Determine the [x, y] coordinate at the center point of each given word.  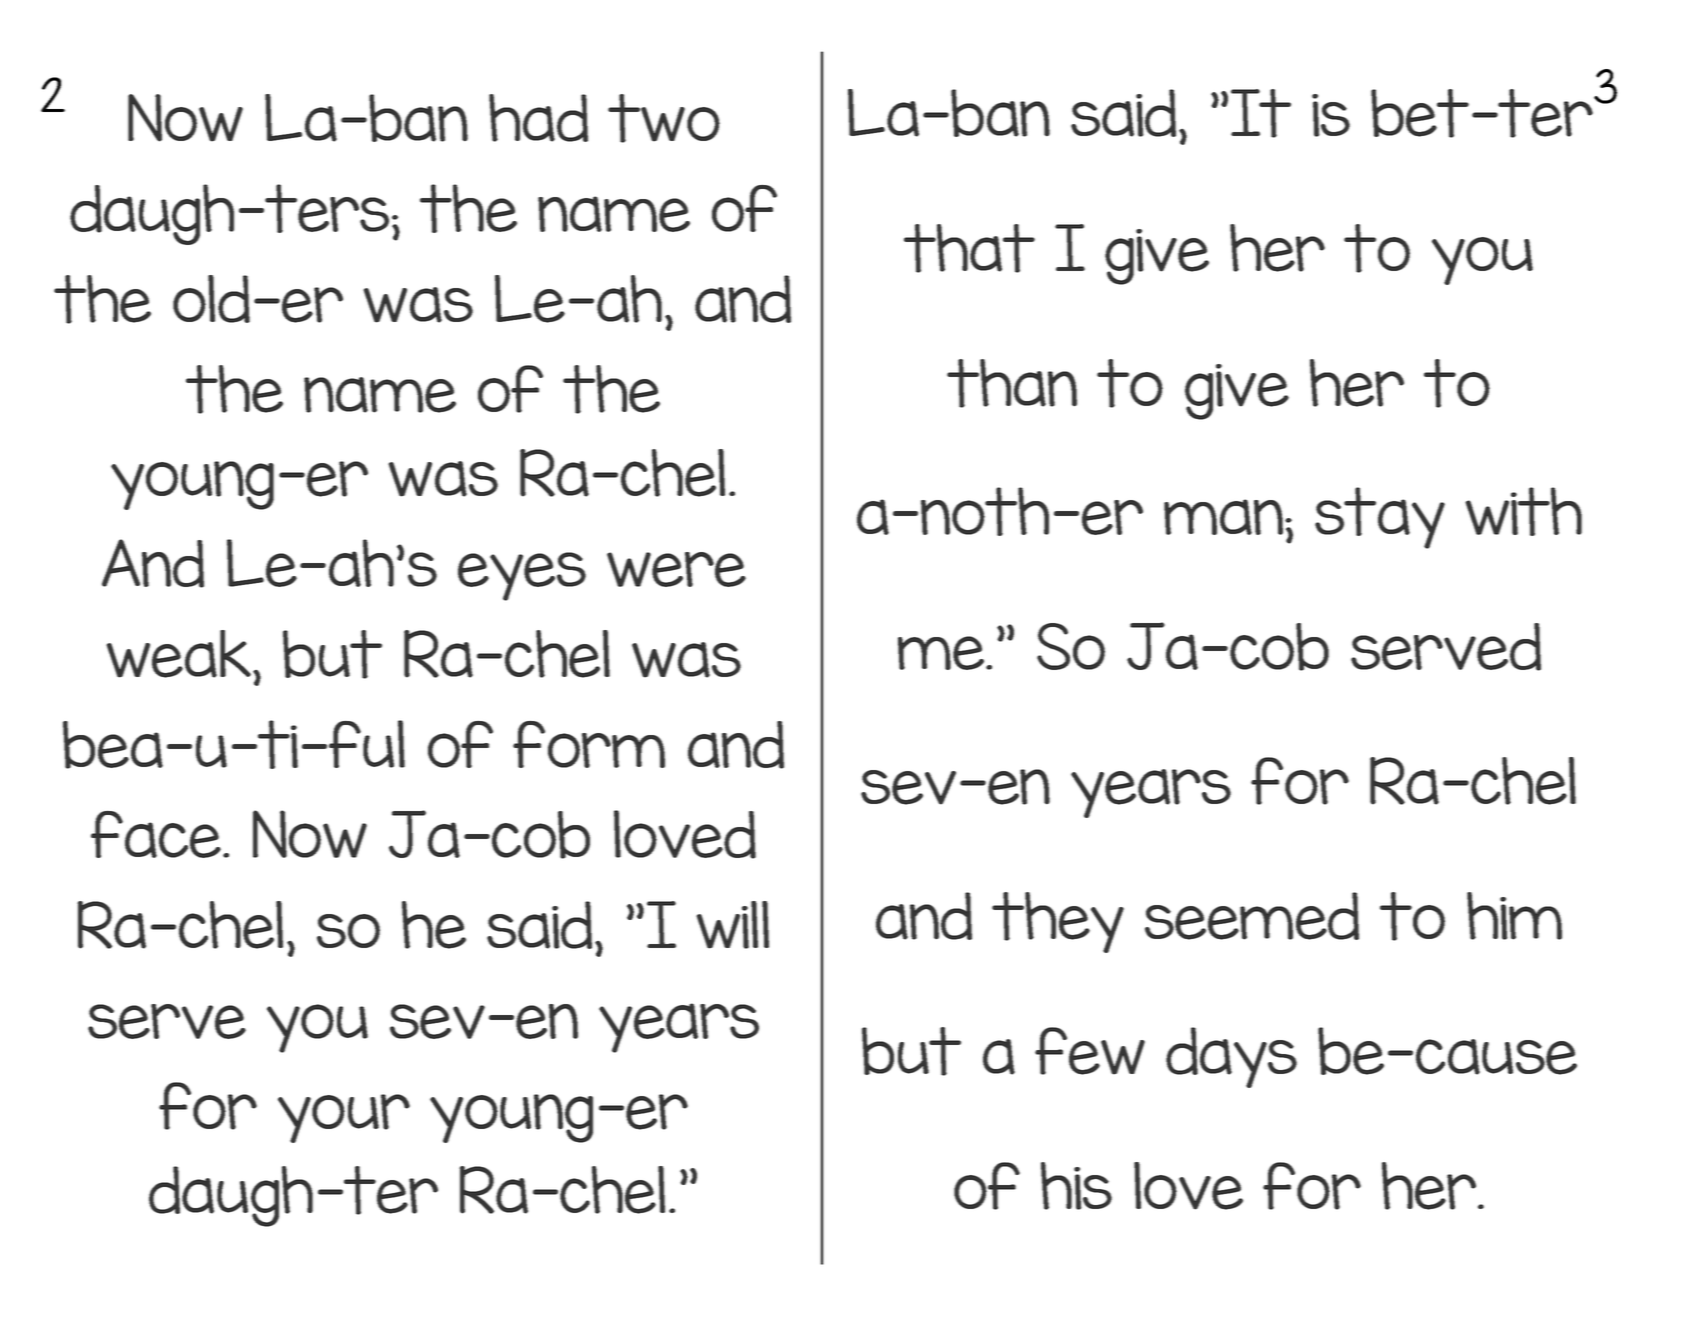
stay [1380, 518]
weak [178, 654]
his [1076, 1186]
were [676, 569]
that [969, 248]
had [538, 118]
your [344, 1118]
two [664, 118]
